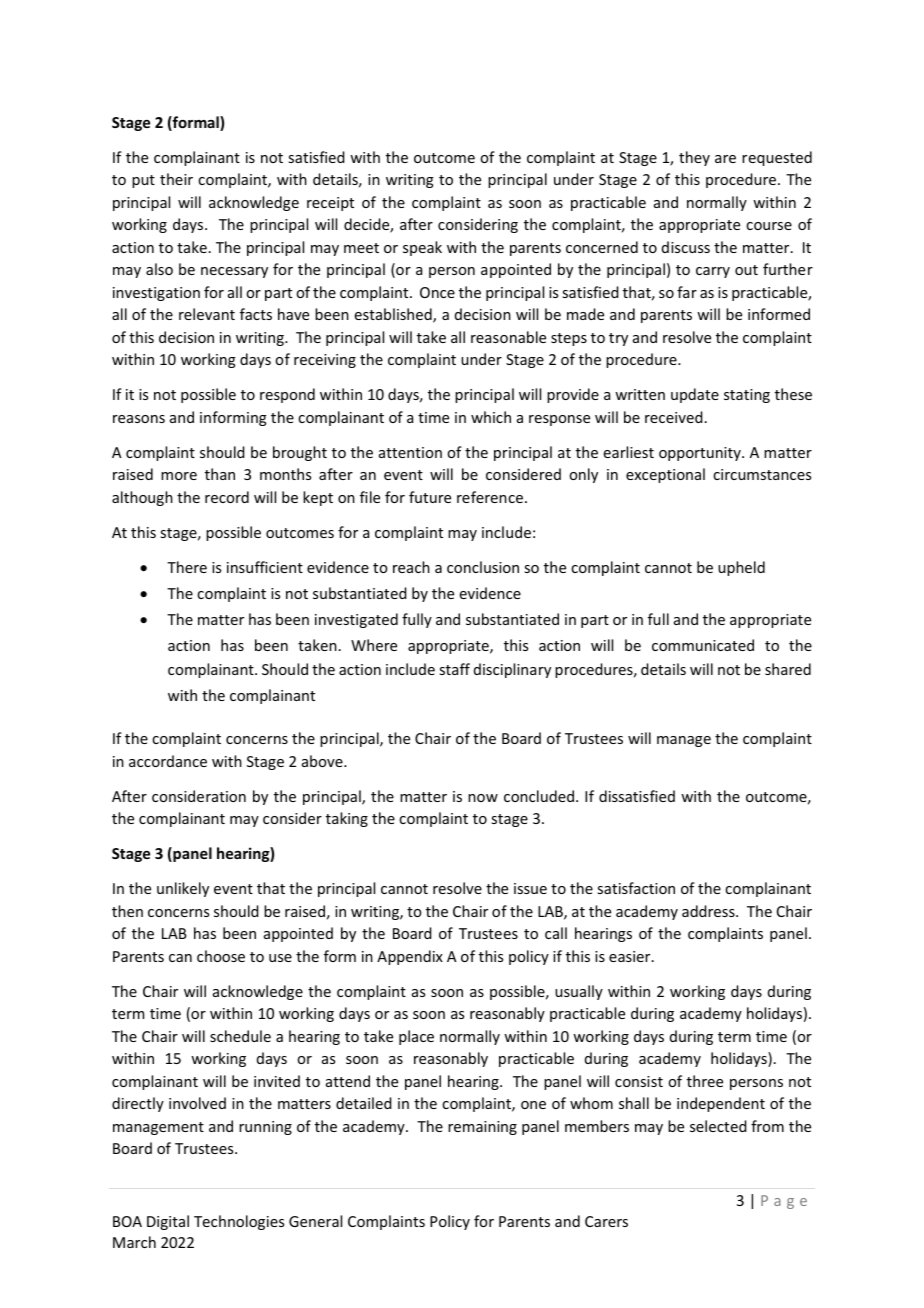 This screenshot has width=924, height=1308. Describe the element at coordinates (221, 956) in the screenshot. I see `choose` at that location.
